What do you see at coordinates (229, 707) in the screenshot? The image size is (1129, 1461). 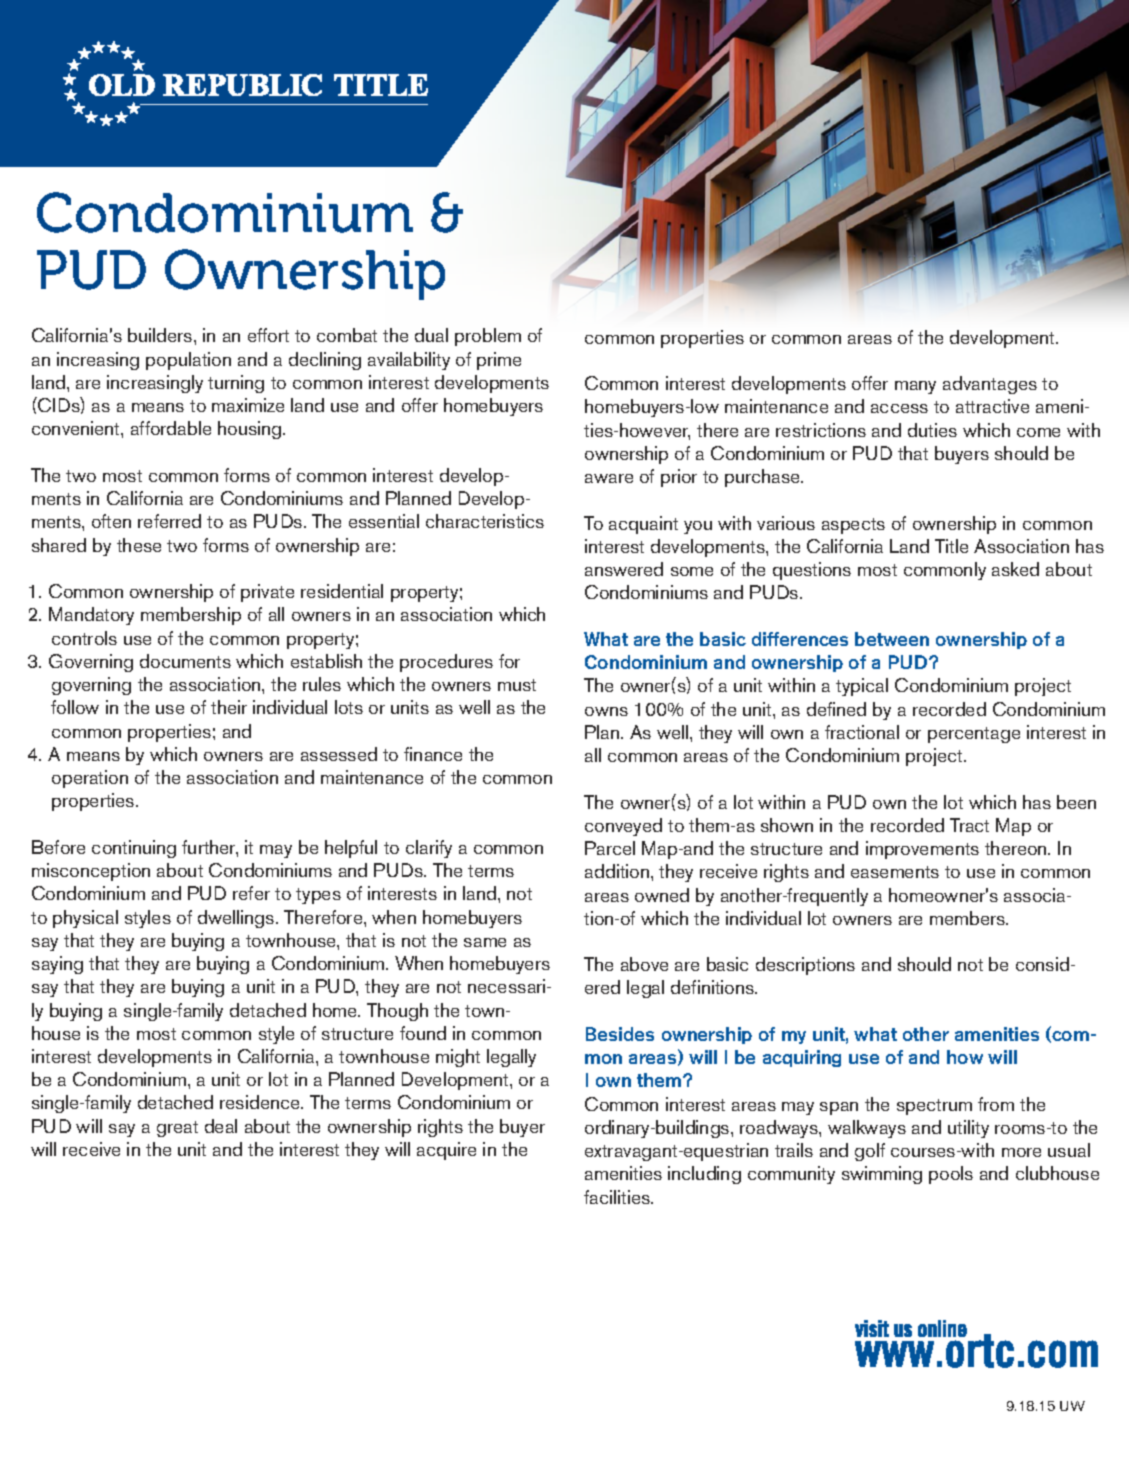 I see `their` at bounding box center [229, 707].
